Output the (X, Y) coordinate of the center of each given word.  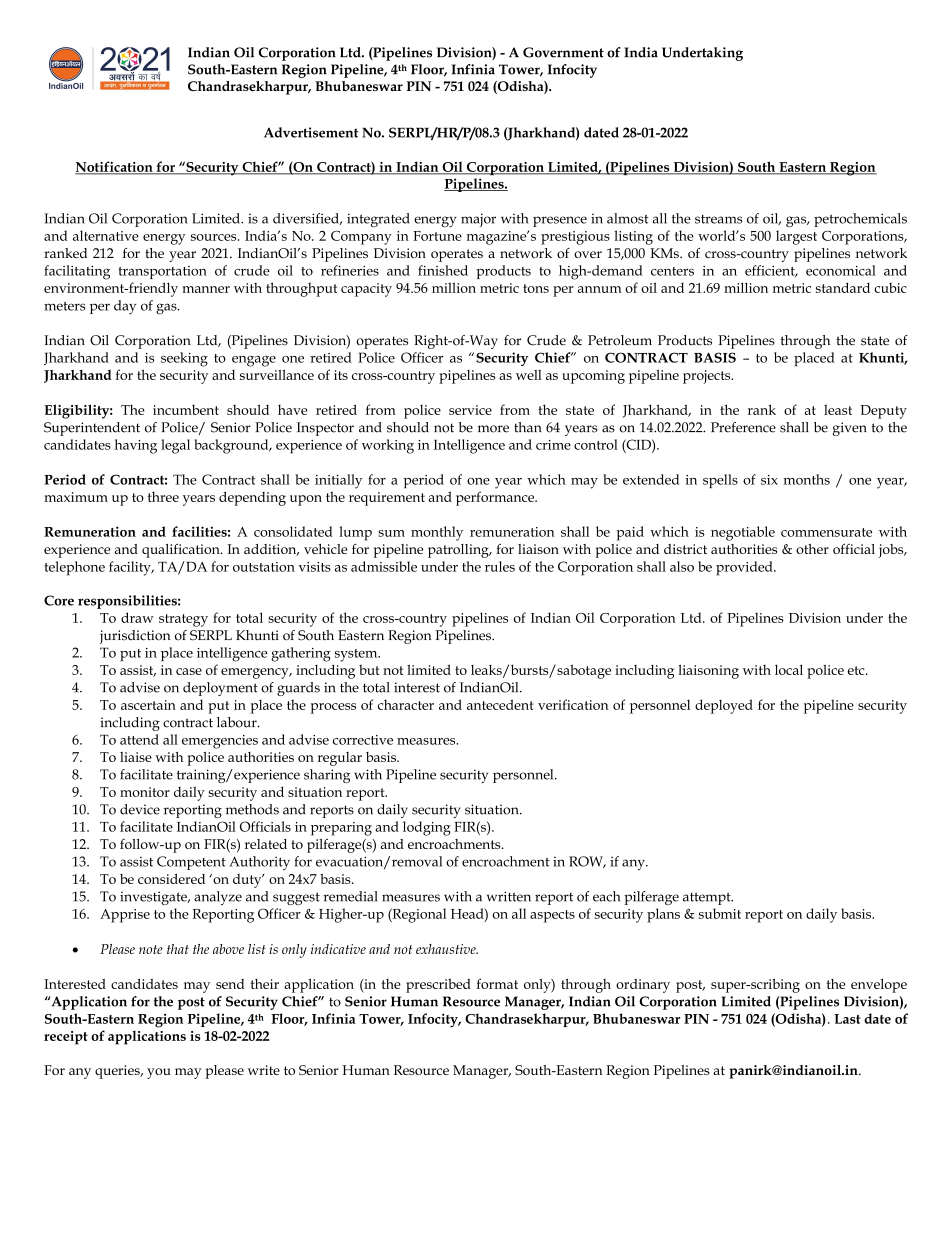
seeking (184, 359)
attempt (708, 898)
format (497, 983)
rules (500, 566)
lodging (427, 828)
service (470, 410)
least (838, 409)
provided (745, 568)
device (140, 809)
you (159, 1073)
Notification (115, 167)
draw (137, 617)
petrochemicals (860, 220)
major (478, 220)
